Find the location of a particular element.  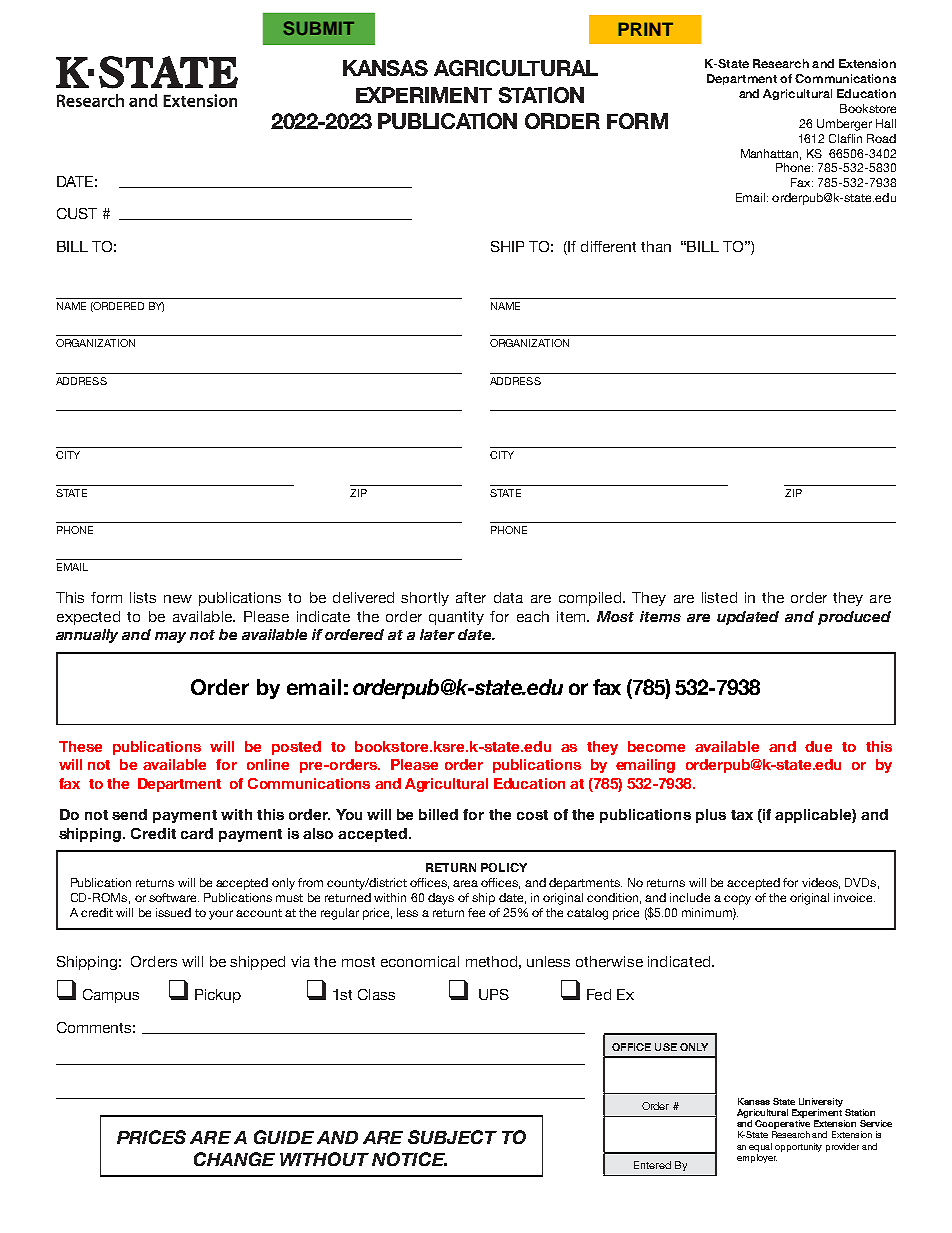

SUBJECT is located at coordinates (452, 1137).
